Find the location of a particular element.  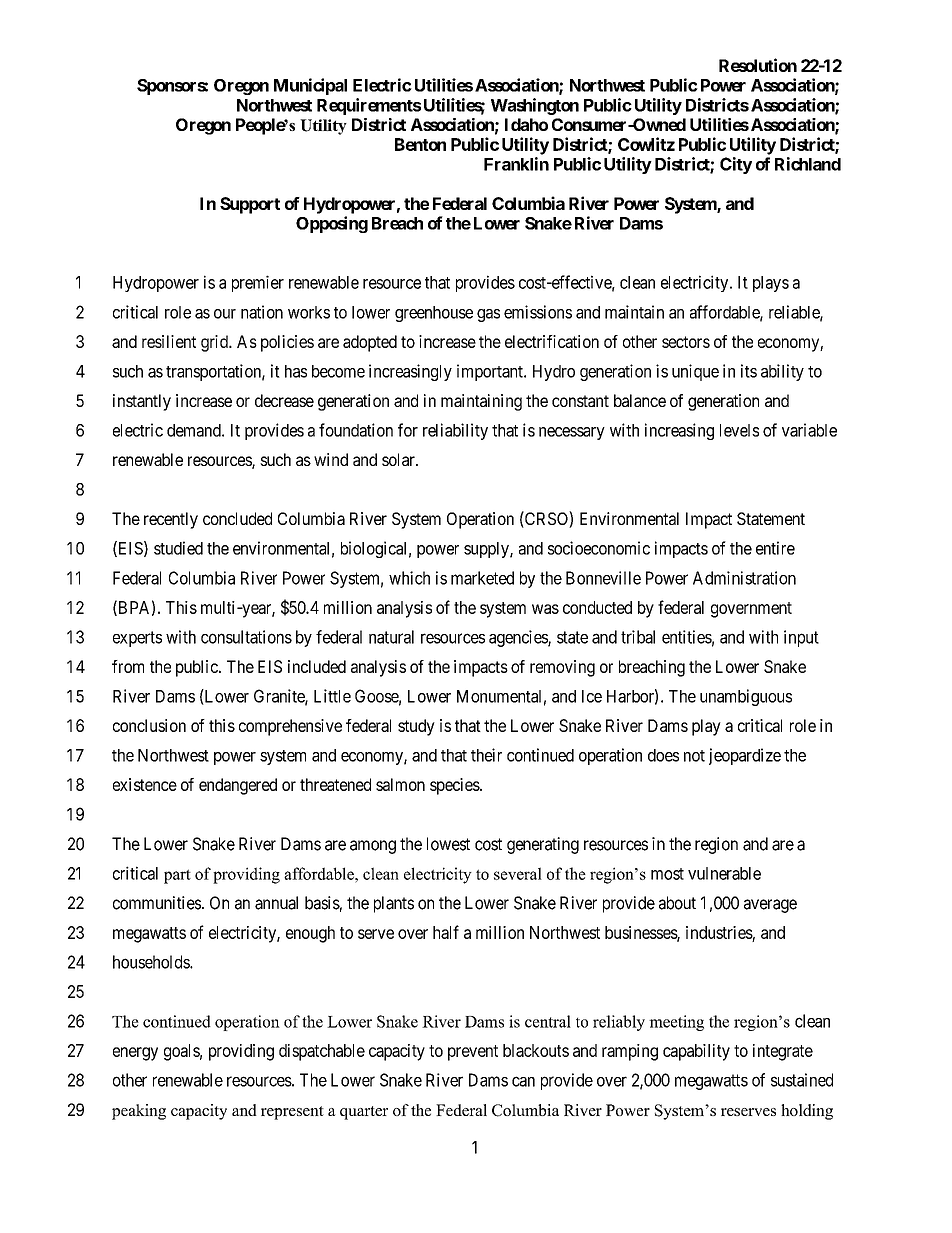

Washington is located at coordinates (535, 106).
